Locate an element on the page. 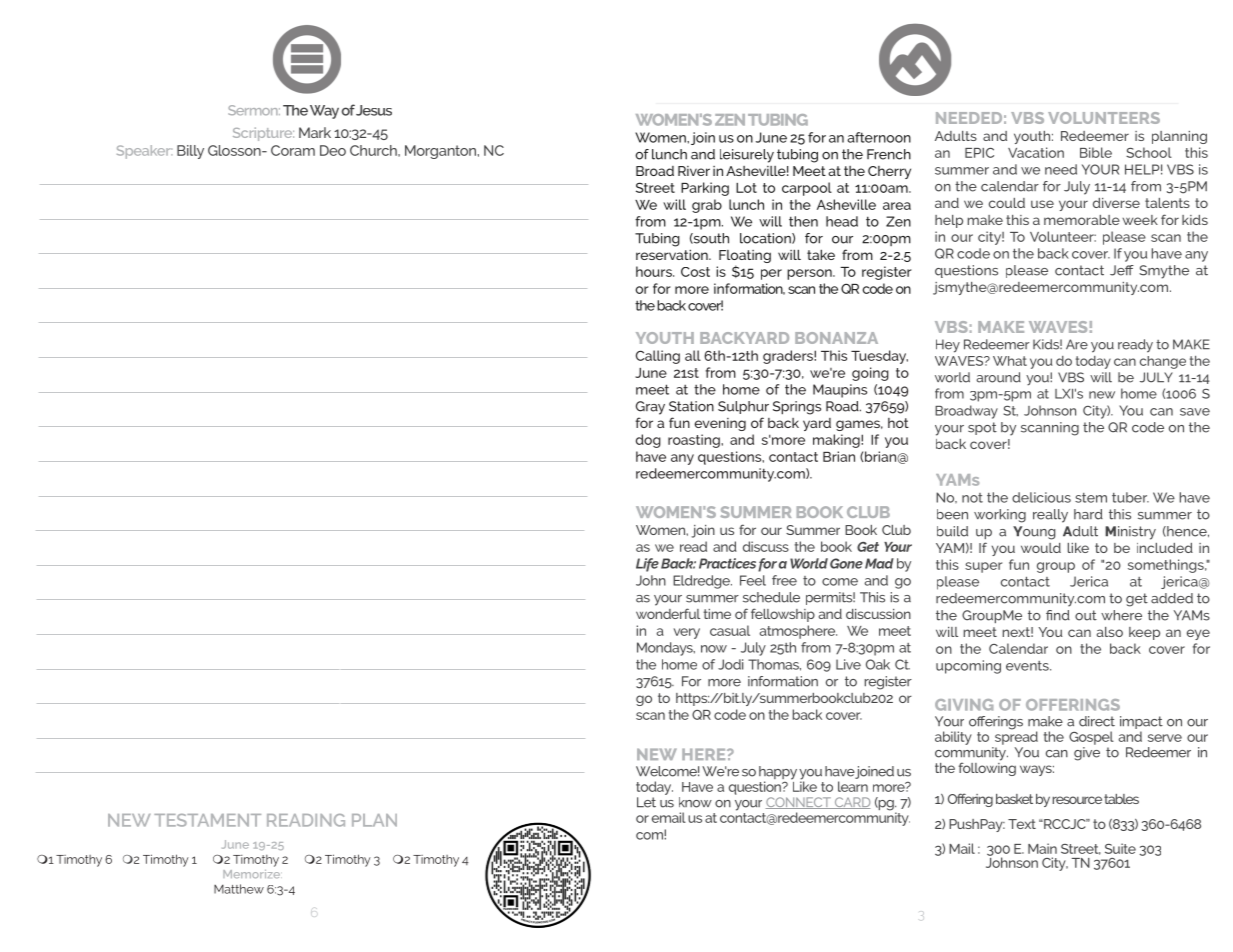 The image size is (1233, 952). around is located at coordinates (998, 377).
